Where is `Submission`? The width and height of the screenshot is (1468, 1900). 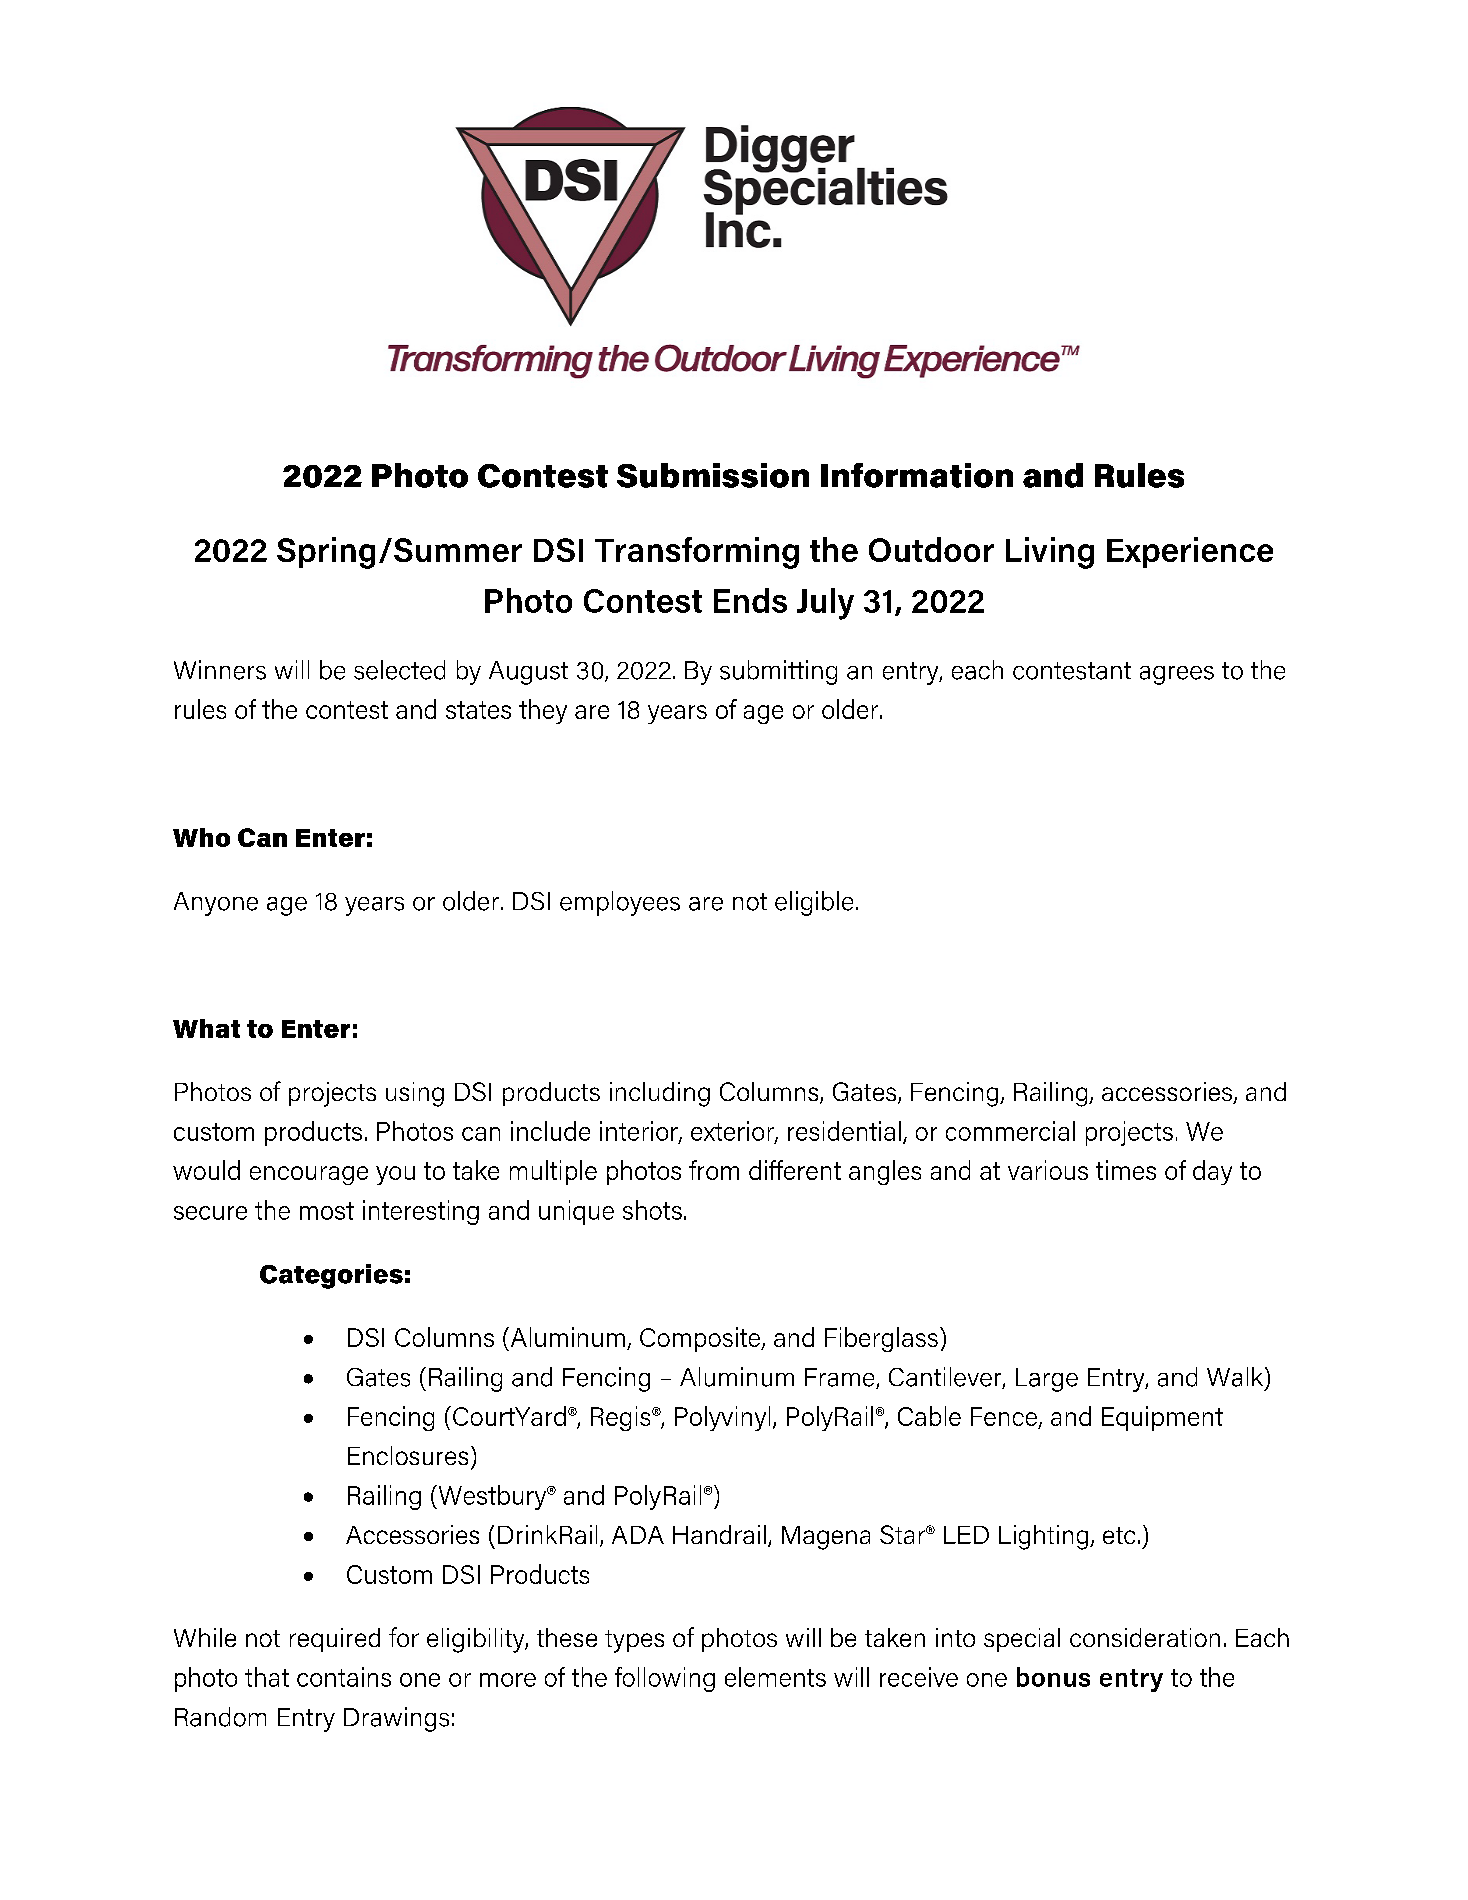 Submission is located at coordinates (713, 475).
